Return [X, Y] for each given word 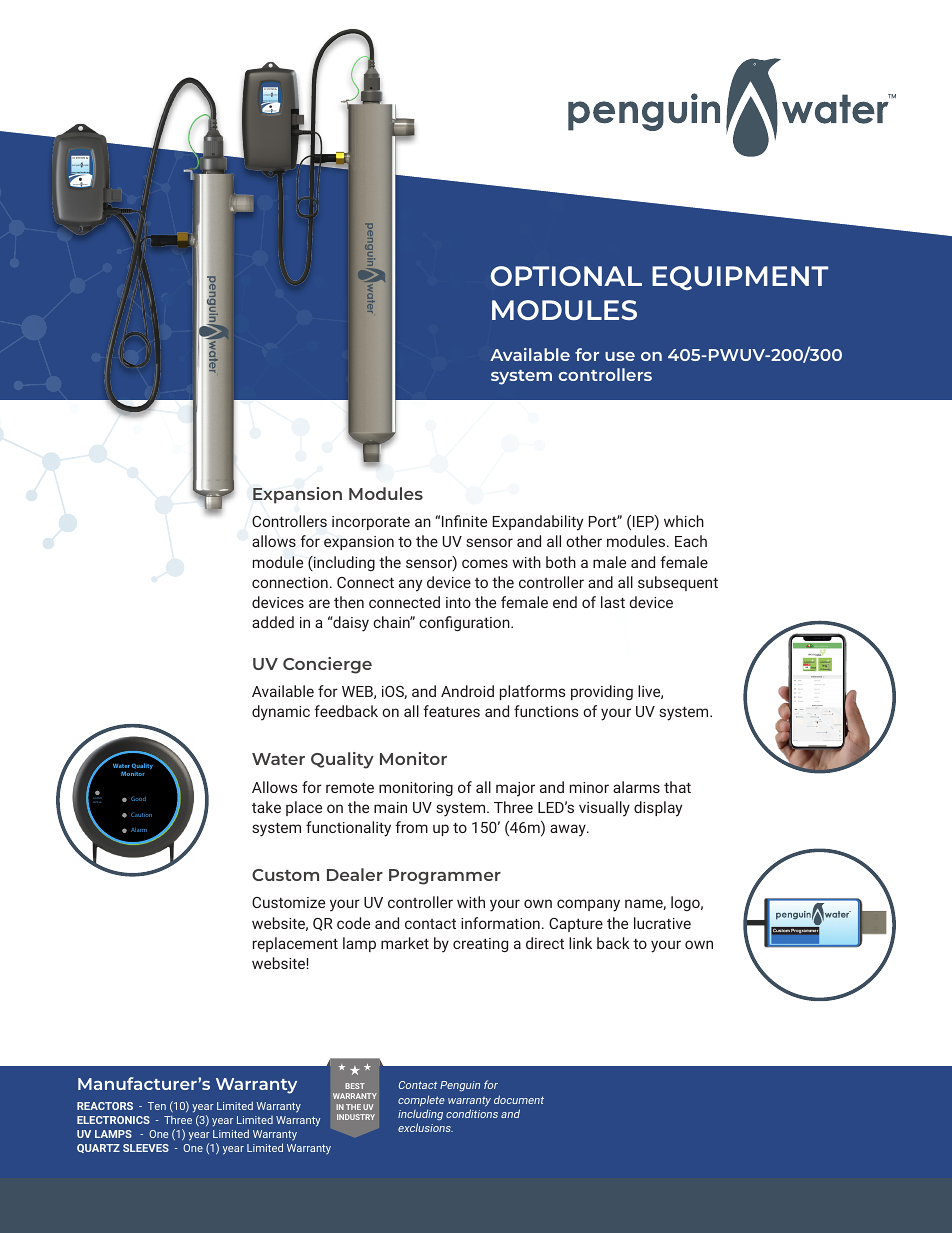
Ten [157, 1106]
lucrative [662, 923]
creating [480, 945]
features [451, 711]
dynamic [281, 713]
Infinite [464, 521]
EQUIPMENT [740, 278]
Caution [141, 814]
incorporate [371, 523]
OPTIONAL [566, 276]
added [273, 622]
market [405, 943]
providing [602, 692]
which [684, 521]
